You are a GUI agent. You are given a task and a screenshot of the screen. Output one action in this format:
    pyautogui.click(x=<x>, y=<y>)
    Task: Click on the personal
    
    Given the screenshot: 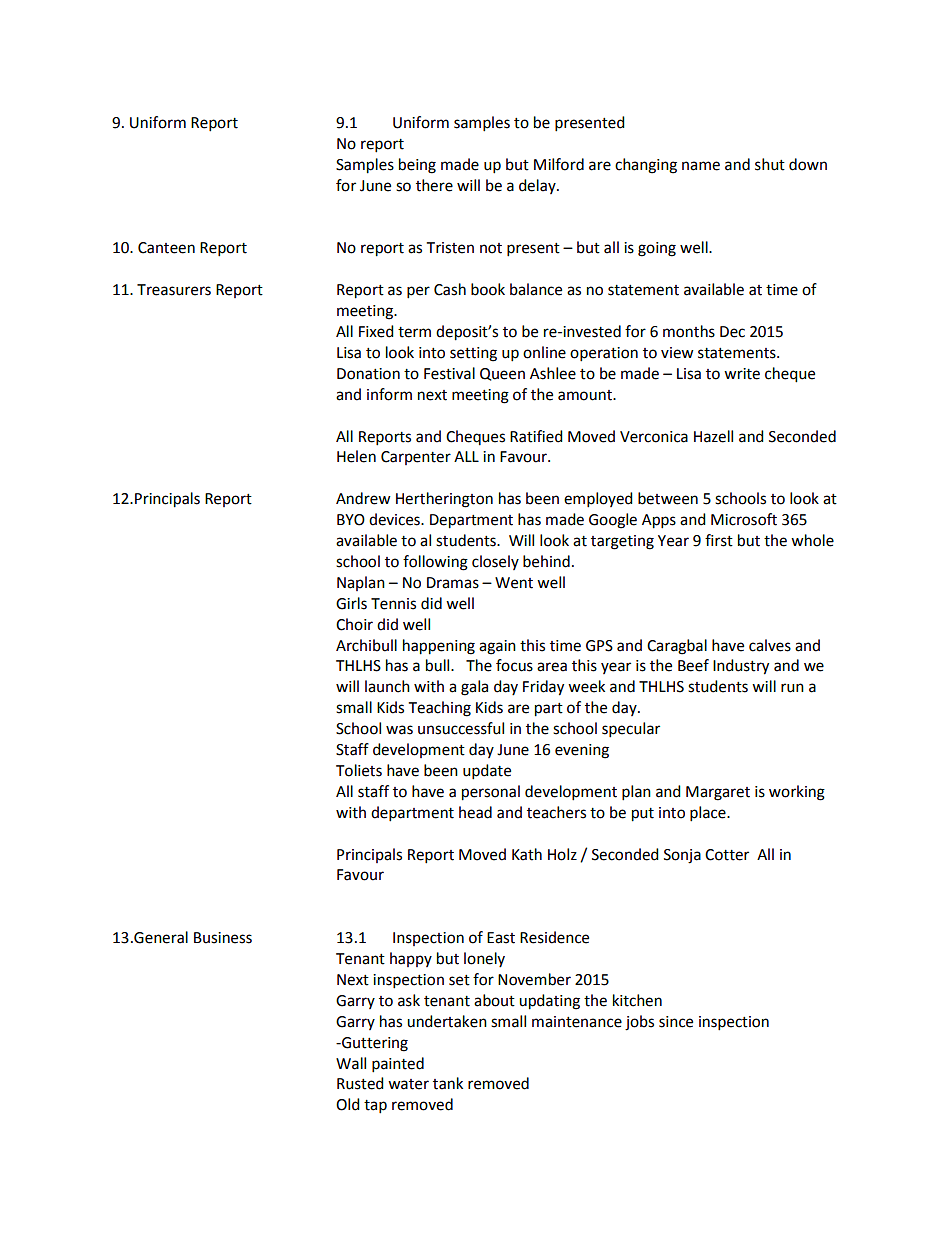 What is the action you would take?
    pyautogui.click(x=491, y=793)
